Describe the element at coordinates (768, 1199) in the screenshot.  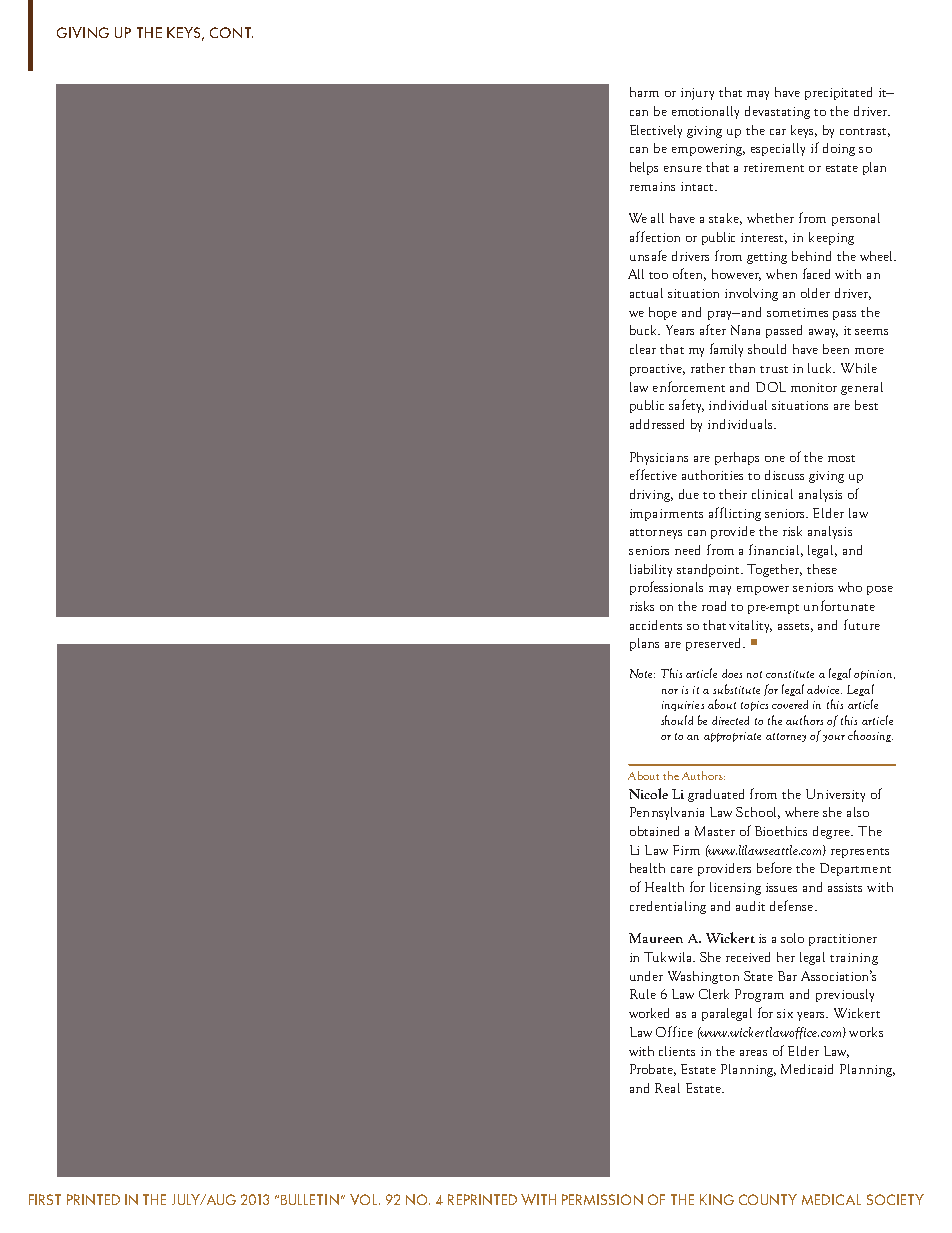
I see `COUNTY` at that location.
